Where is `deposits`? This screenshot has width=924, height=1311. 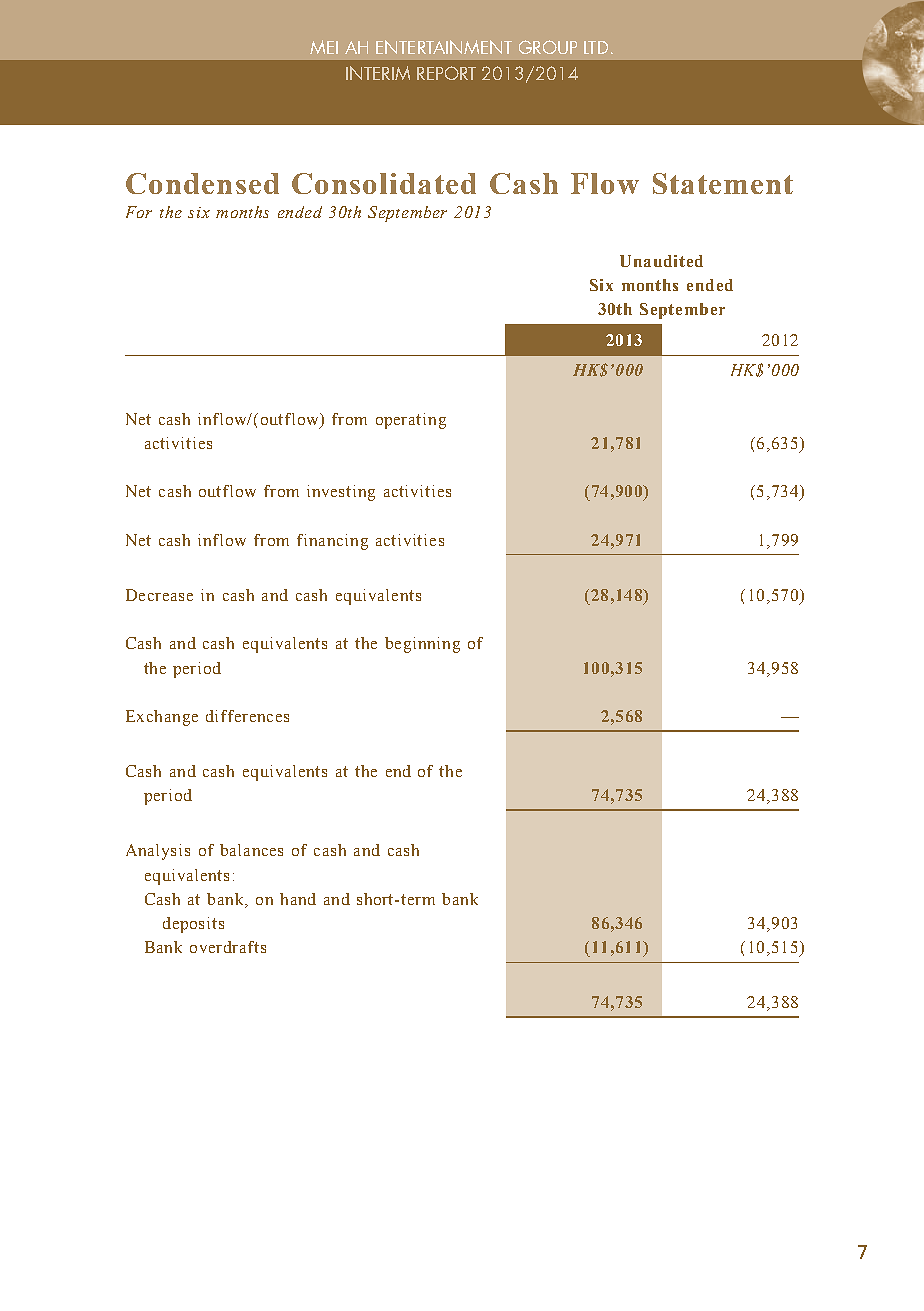 deposits is located at coordinates (193, 925).
